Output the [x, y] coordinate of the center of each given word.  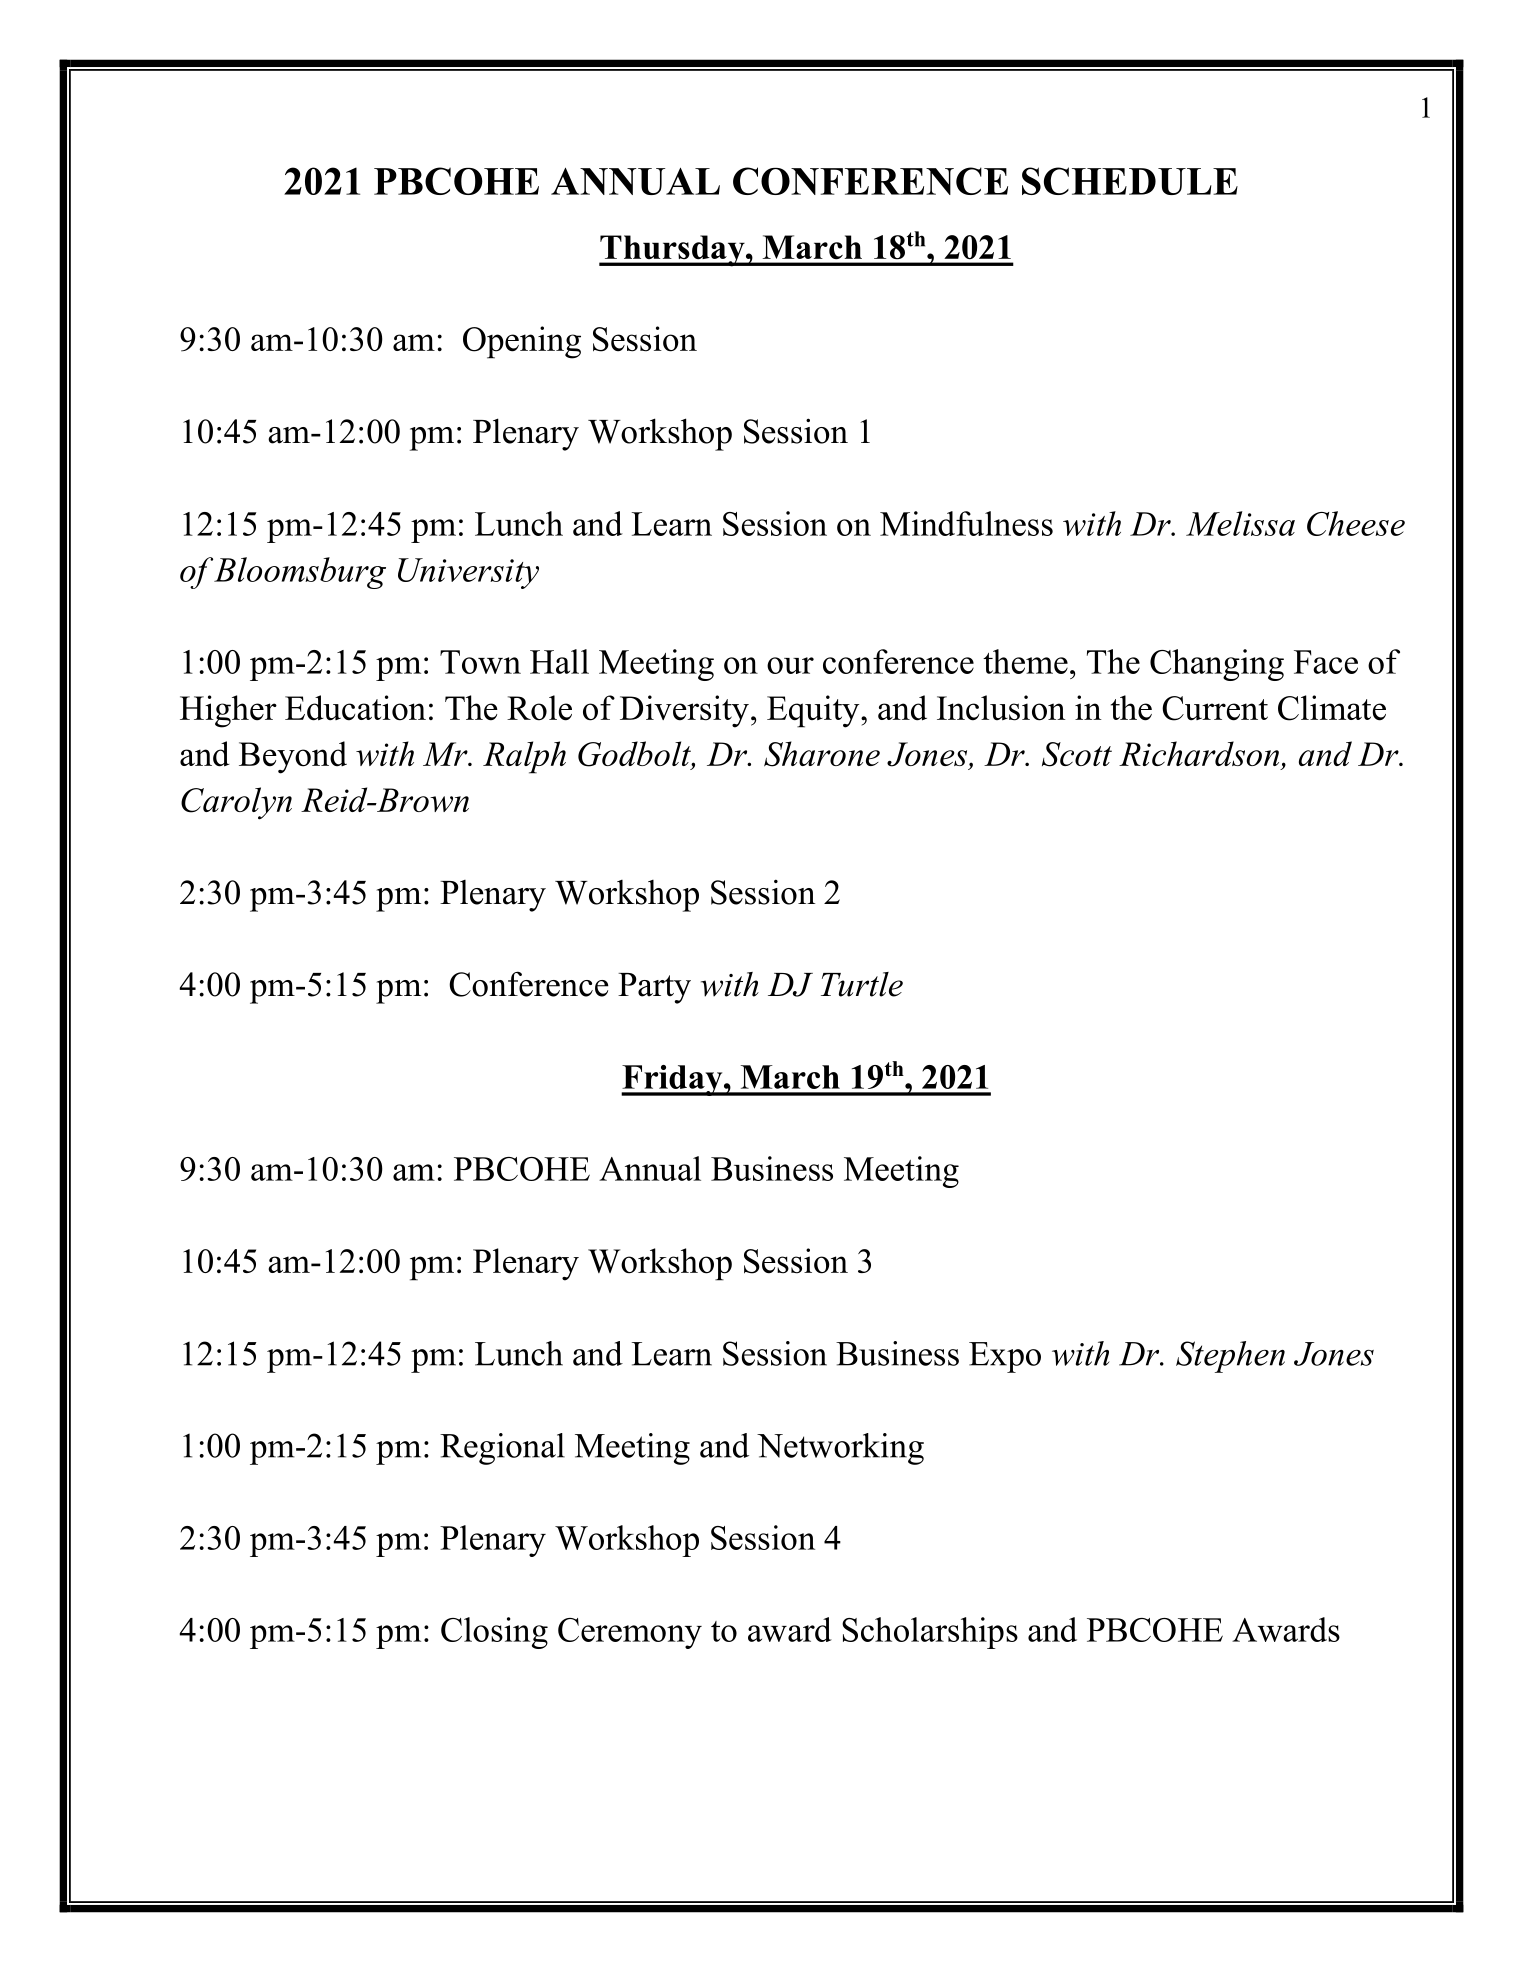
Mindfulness [966, 523]
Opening [522, 342]
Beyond [293, 757]
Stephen [1230, 1357]
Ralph [524, 757]
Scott [1077, 754]
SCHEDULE [1130, 181]
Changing [1217, 665]
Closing [494, 1633]
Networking [840, 1449]
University [468, 573]
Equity [814, 711]
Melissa [1240, 523]
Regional [502, 1449]
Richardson [1199, 753]
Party [654, 988]
